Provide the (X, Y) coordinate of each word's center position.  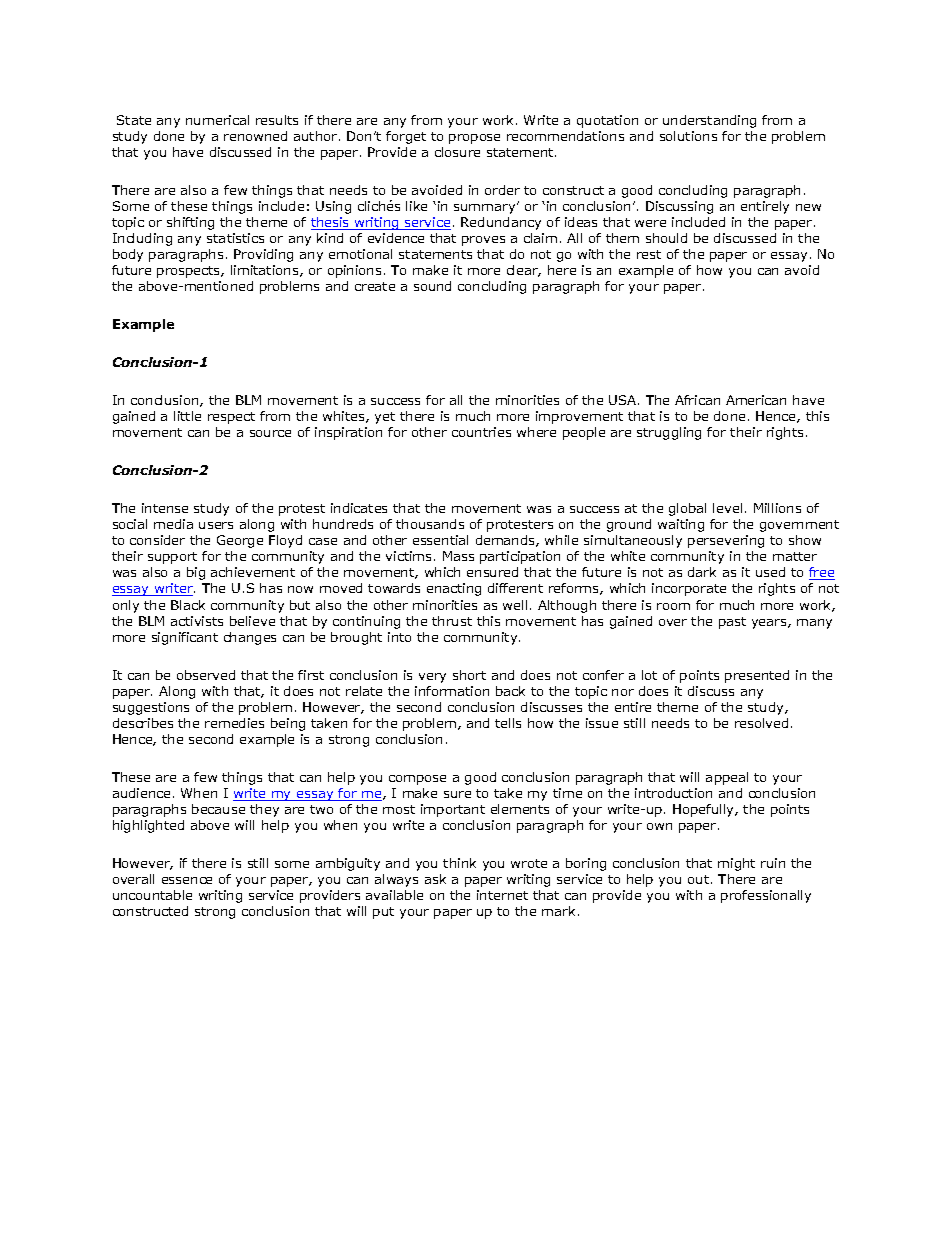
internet (502, 895)
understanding (709, 121)
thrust (452, 621)
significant (185, 638)
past (732, 623)
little (187, 416)
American (756, 400)
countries (481, 432)
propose (474, 139)
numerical (217, 120)
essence (187, 880)
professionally (766, 896)
